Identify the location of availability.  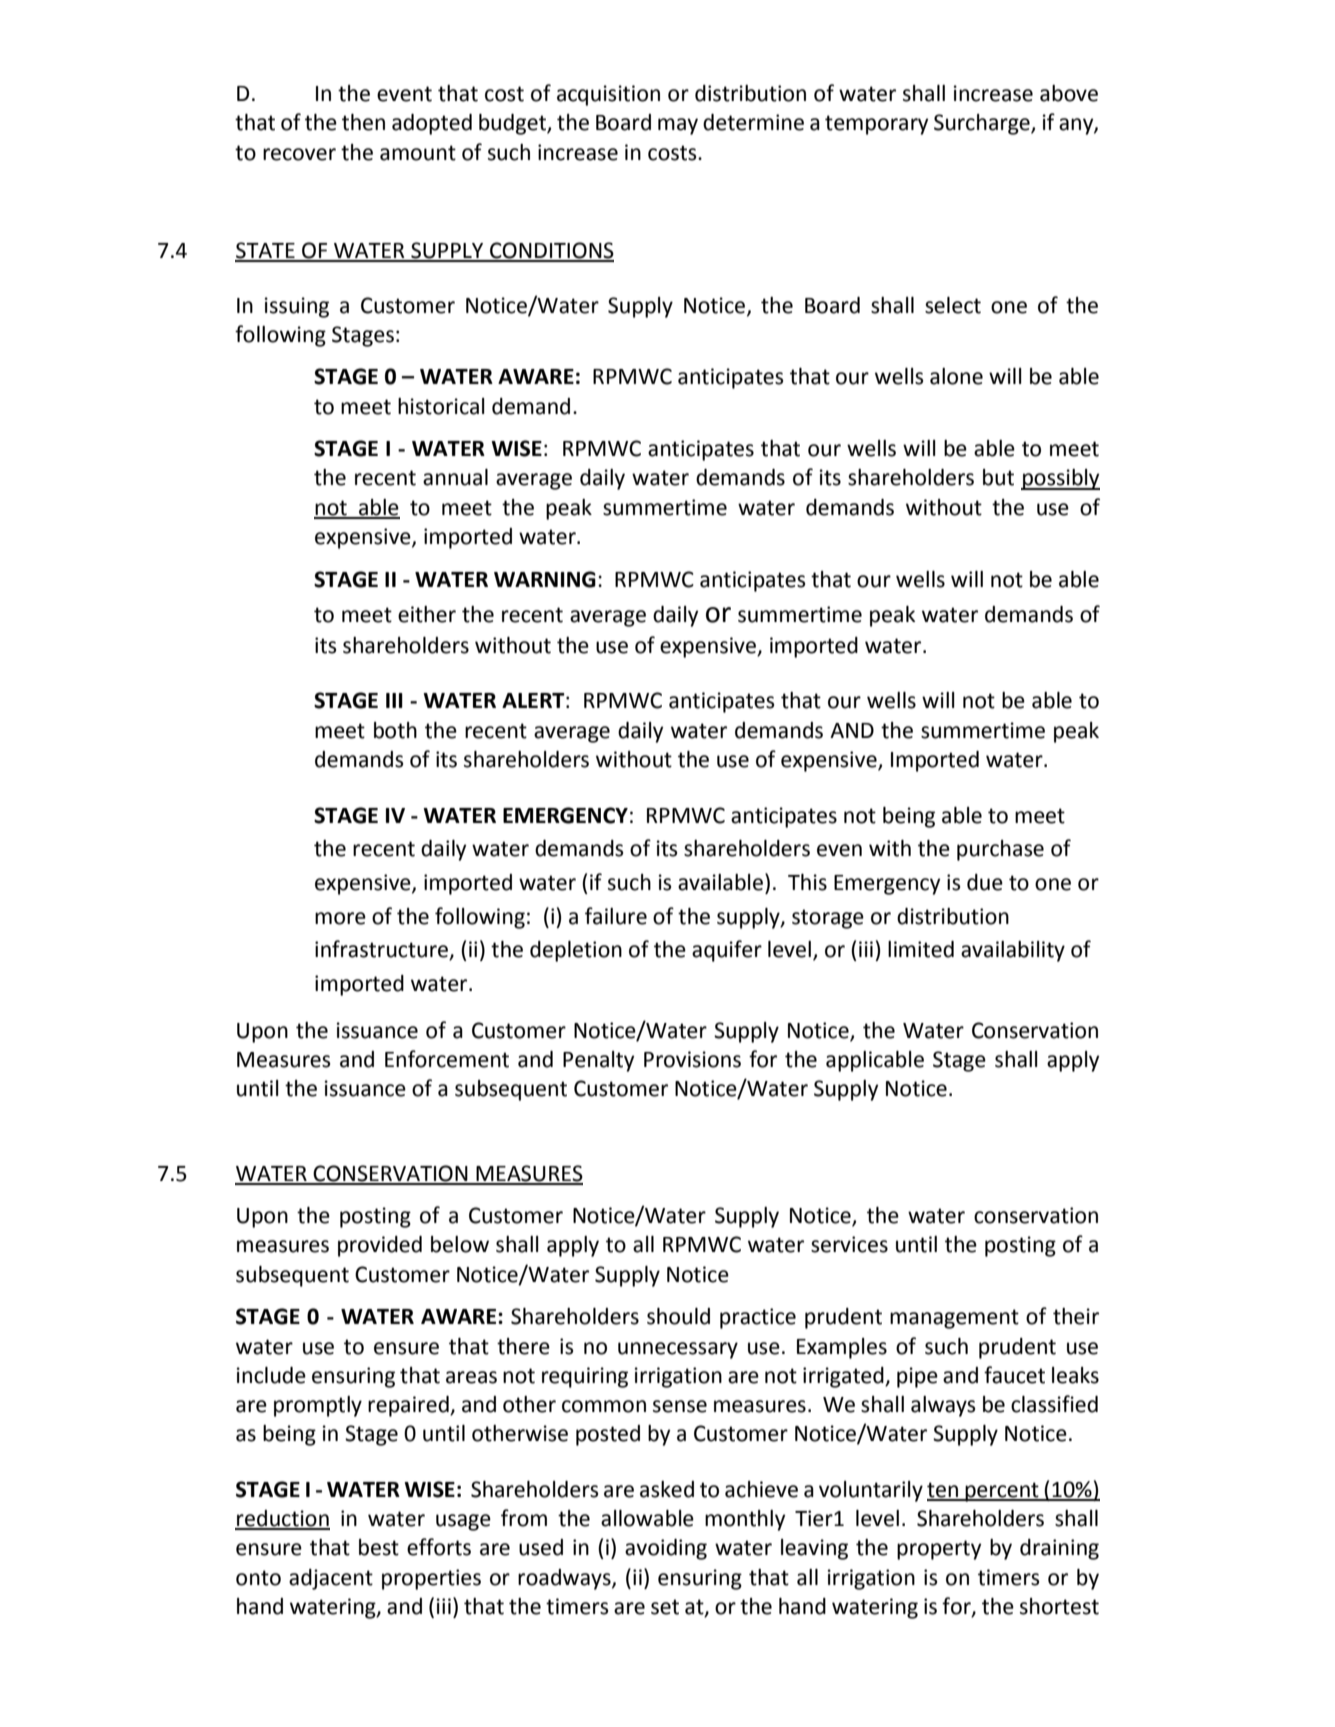
(1013, 951).
